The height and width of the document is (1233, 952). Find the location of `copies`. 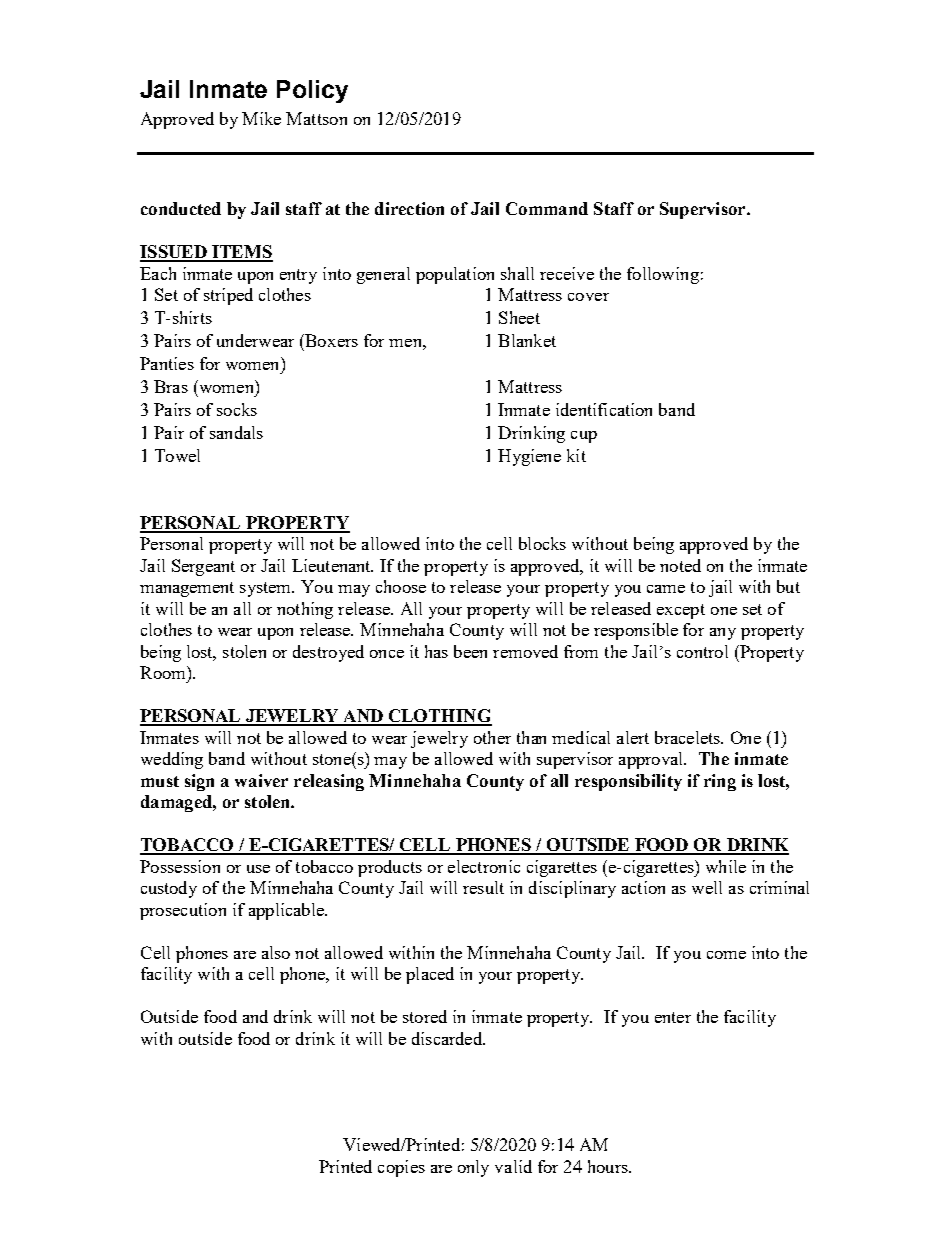

copies is located at coordinates (401, 1168).
